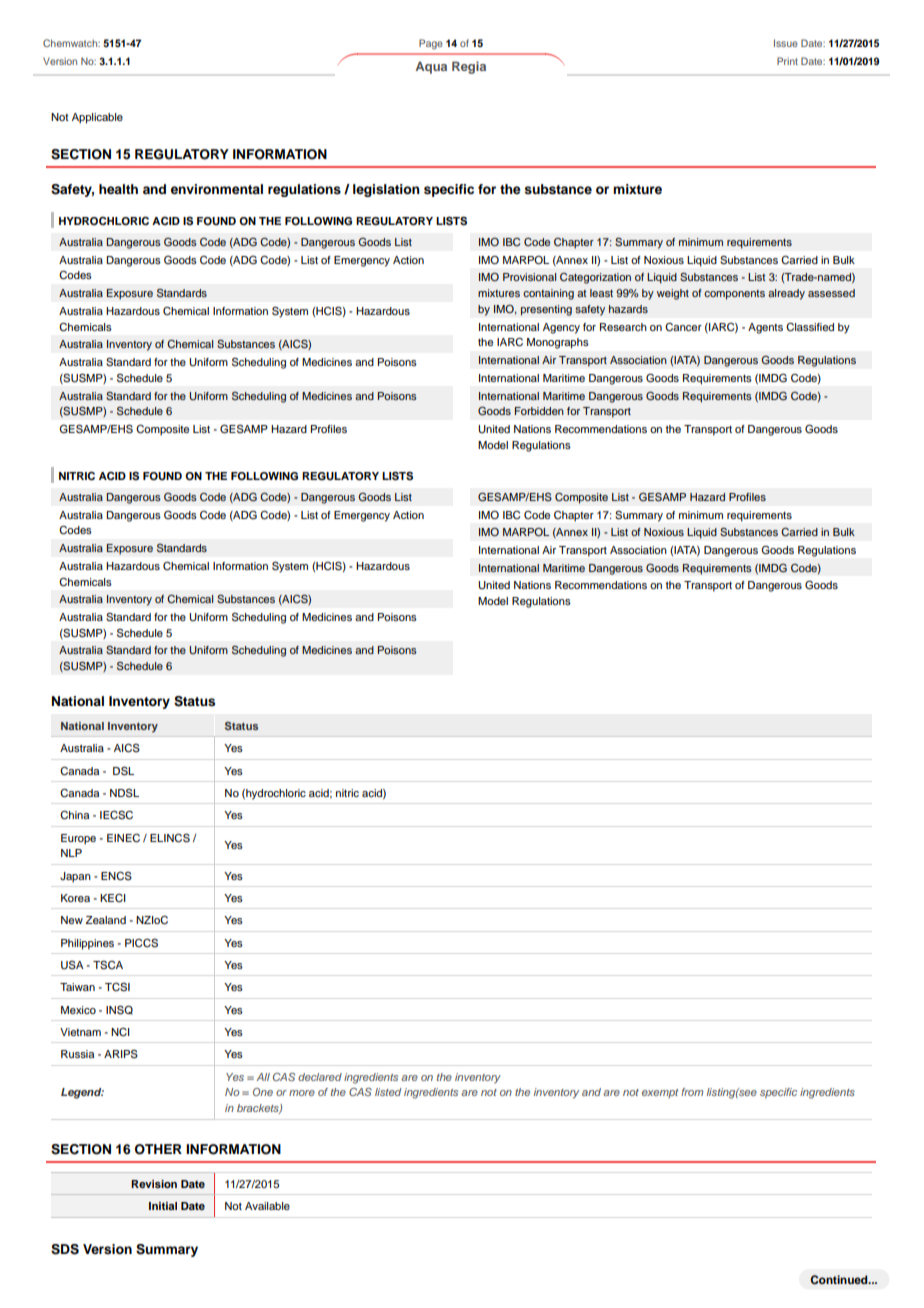  What do you see at coordinates (787, 61) in the screenshot?
I see `Print` at bounding box center [787, 61].
